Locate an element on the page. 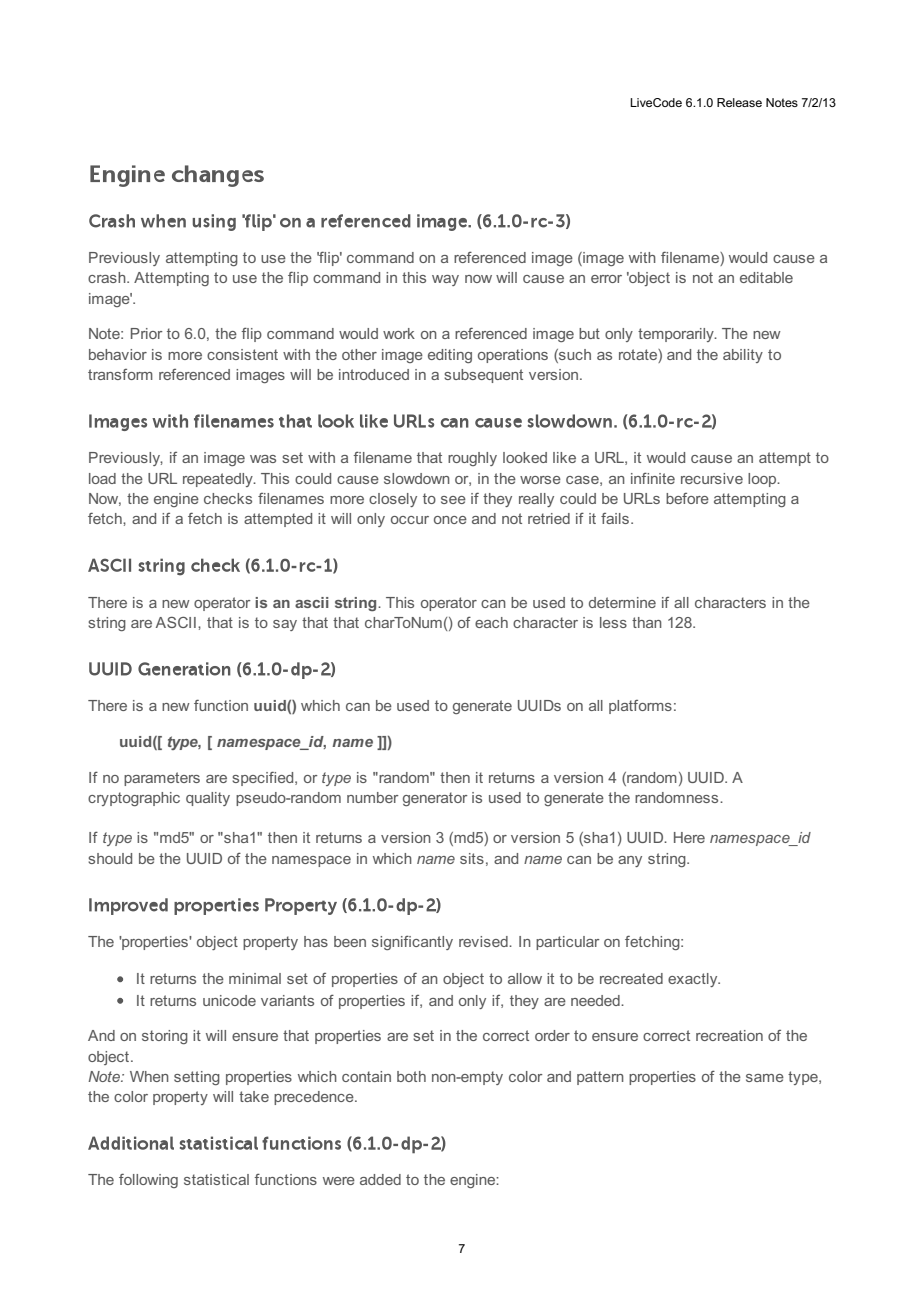 Image resolution: width=924 pixels, height=1308 pixels. any is located at coordinates (630, 861).
